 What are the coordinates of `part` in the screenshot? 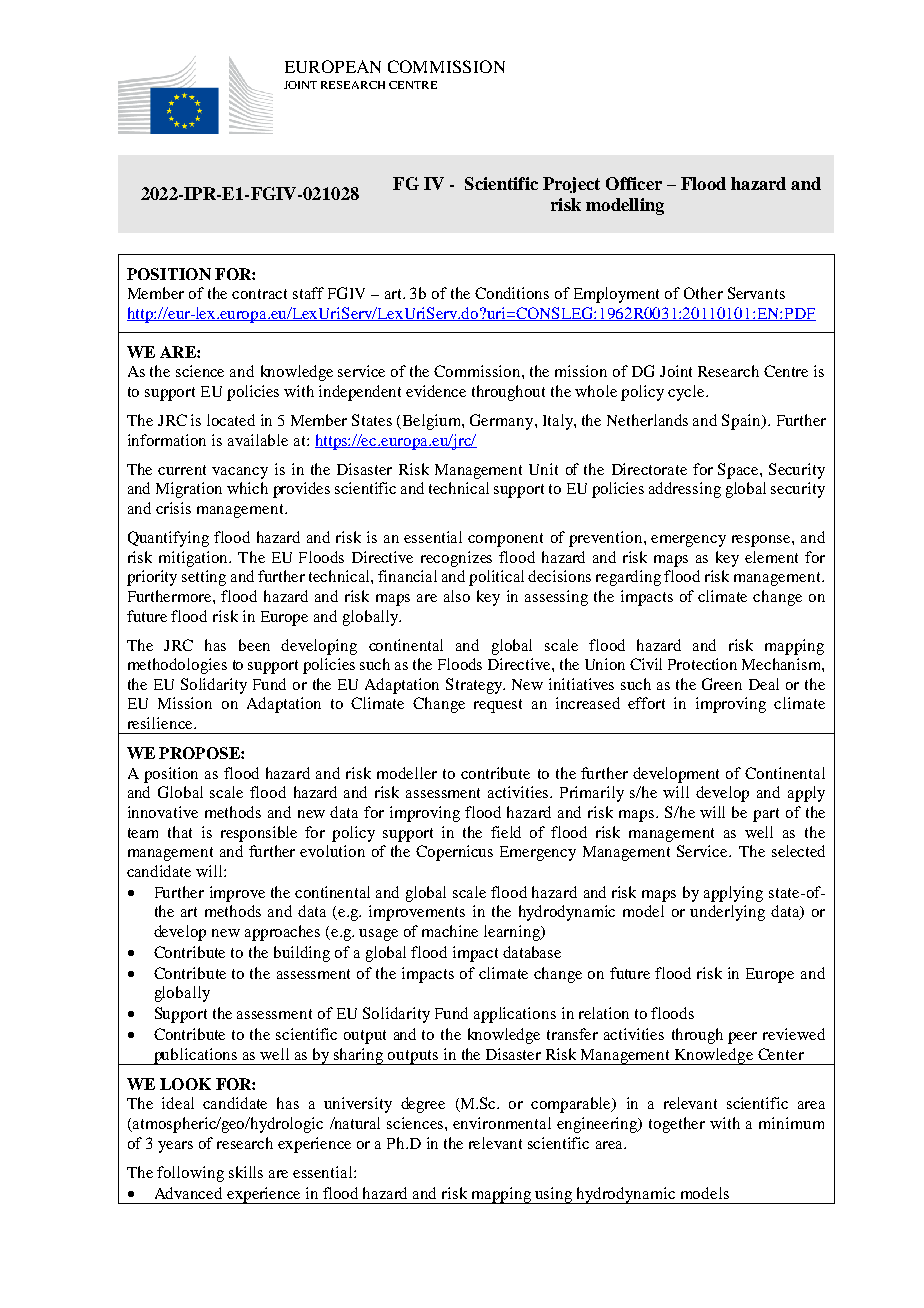 It's located at (766, 815).
